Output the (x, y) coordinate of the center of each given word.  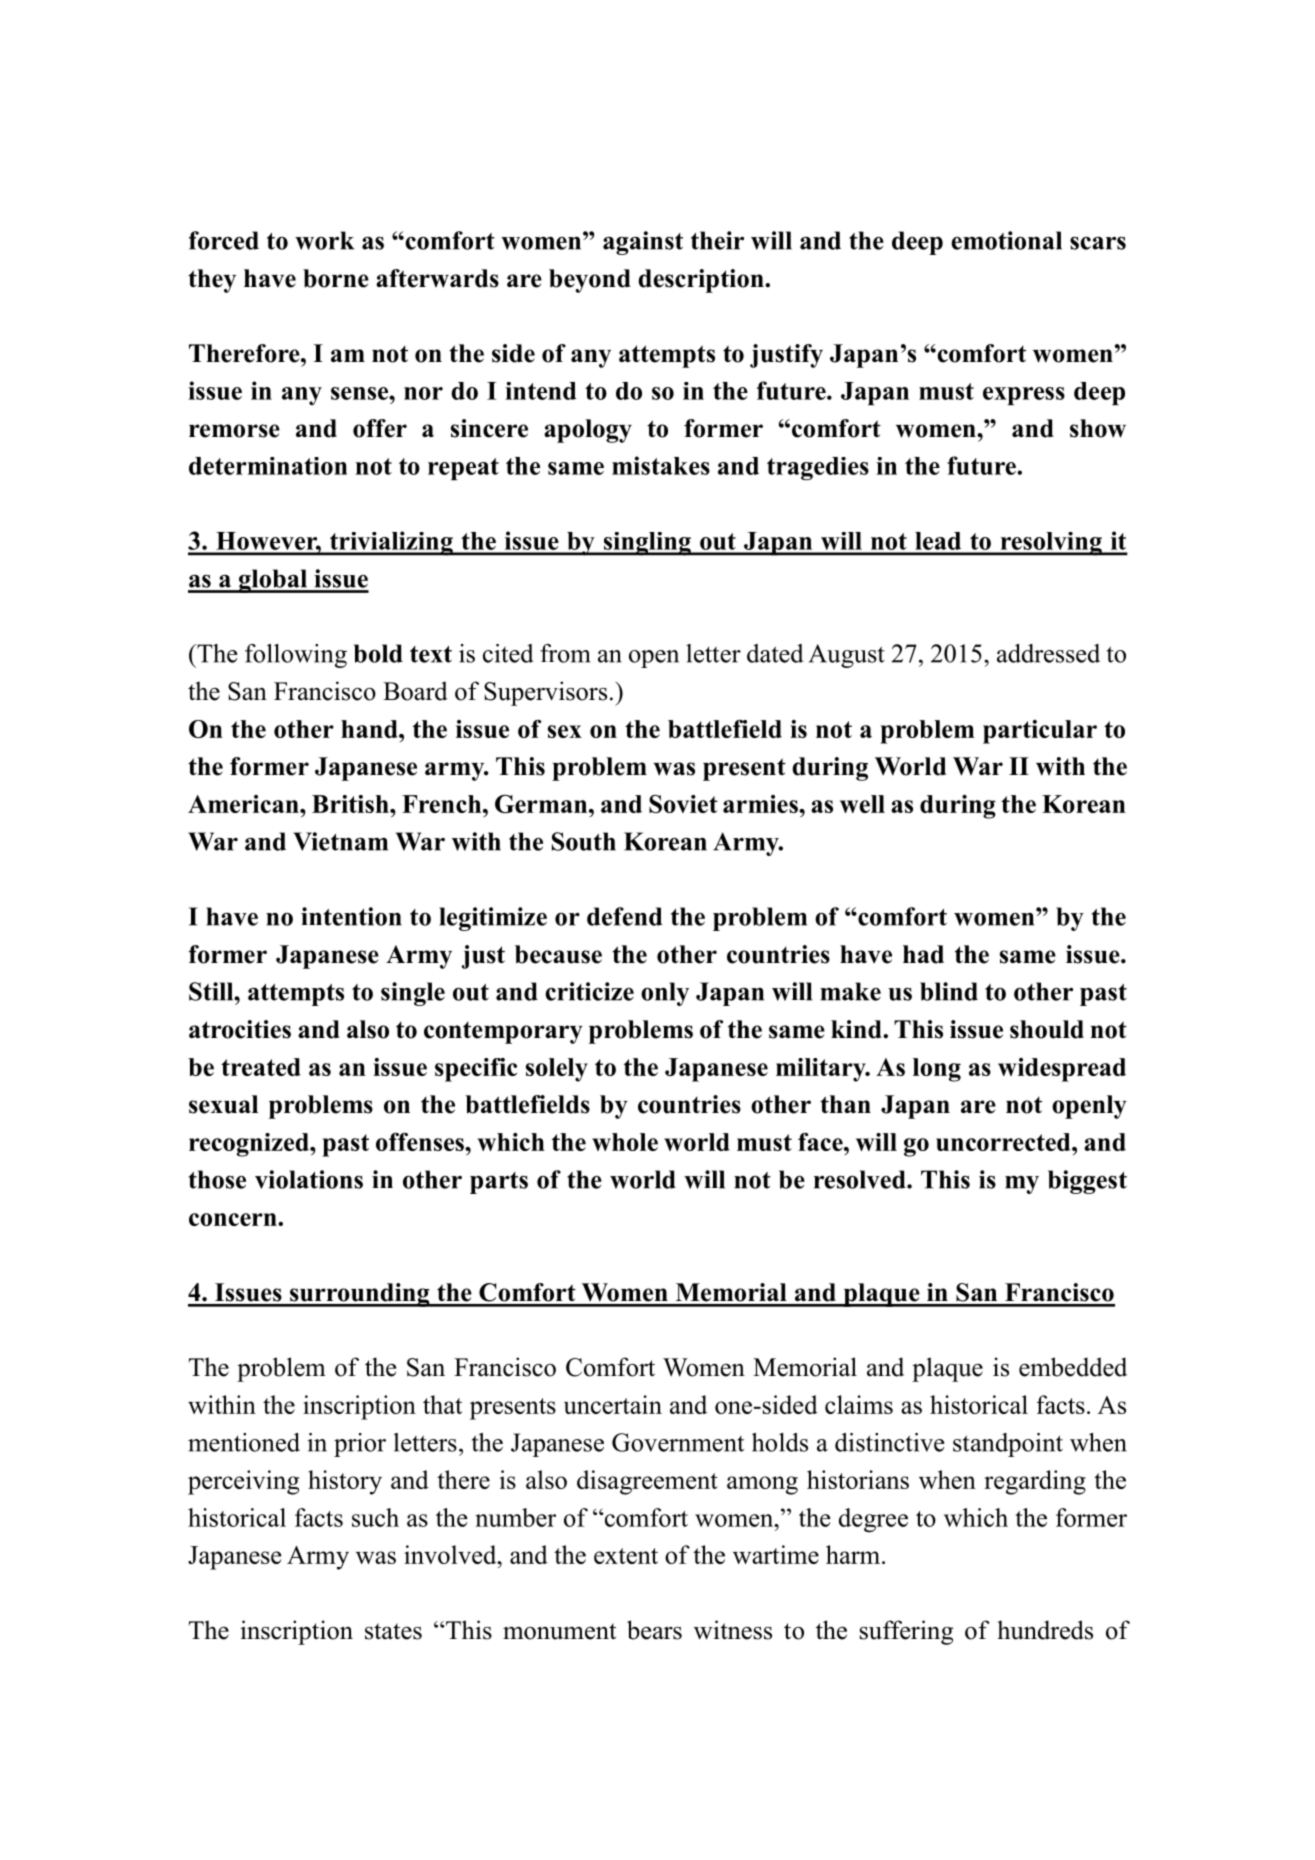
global (273, 581)
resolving (1051, 544)
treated (261, 1067)
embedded (1073, 1367)
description (702, 281)
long (937, 1070)
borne (336, 278)
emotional (1006, 240)
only (665, 994)
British (351, 804)
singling (647, 544)
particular (1040, 732)
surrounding (360, 1295)
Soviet (683, 804)
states (393, 1631)
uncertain (613, 1404)
